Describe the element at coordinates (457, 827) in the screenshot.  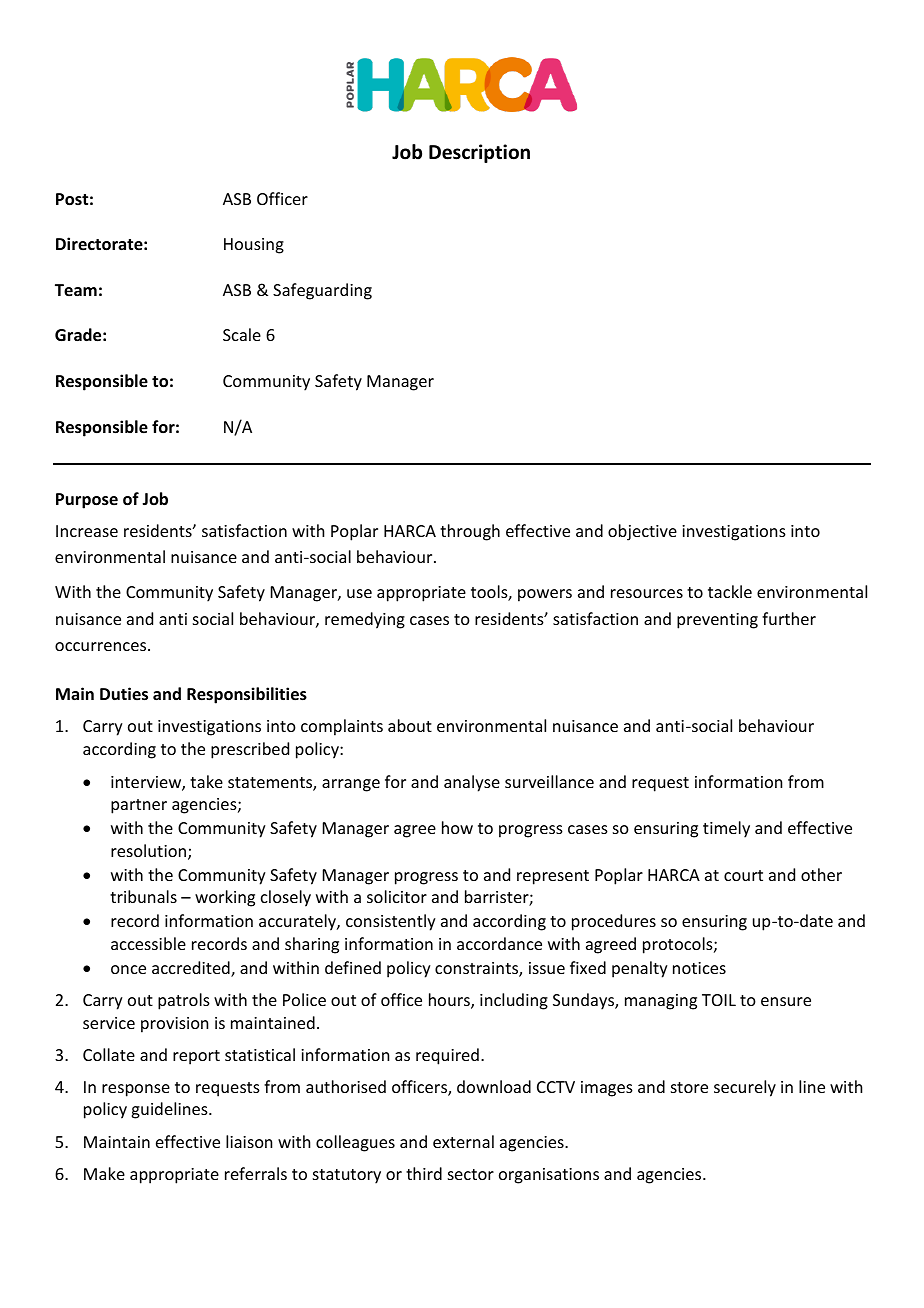
I see `how` at that location.
